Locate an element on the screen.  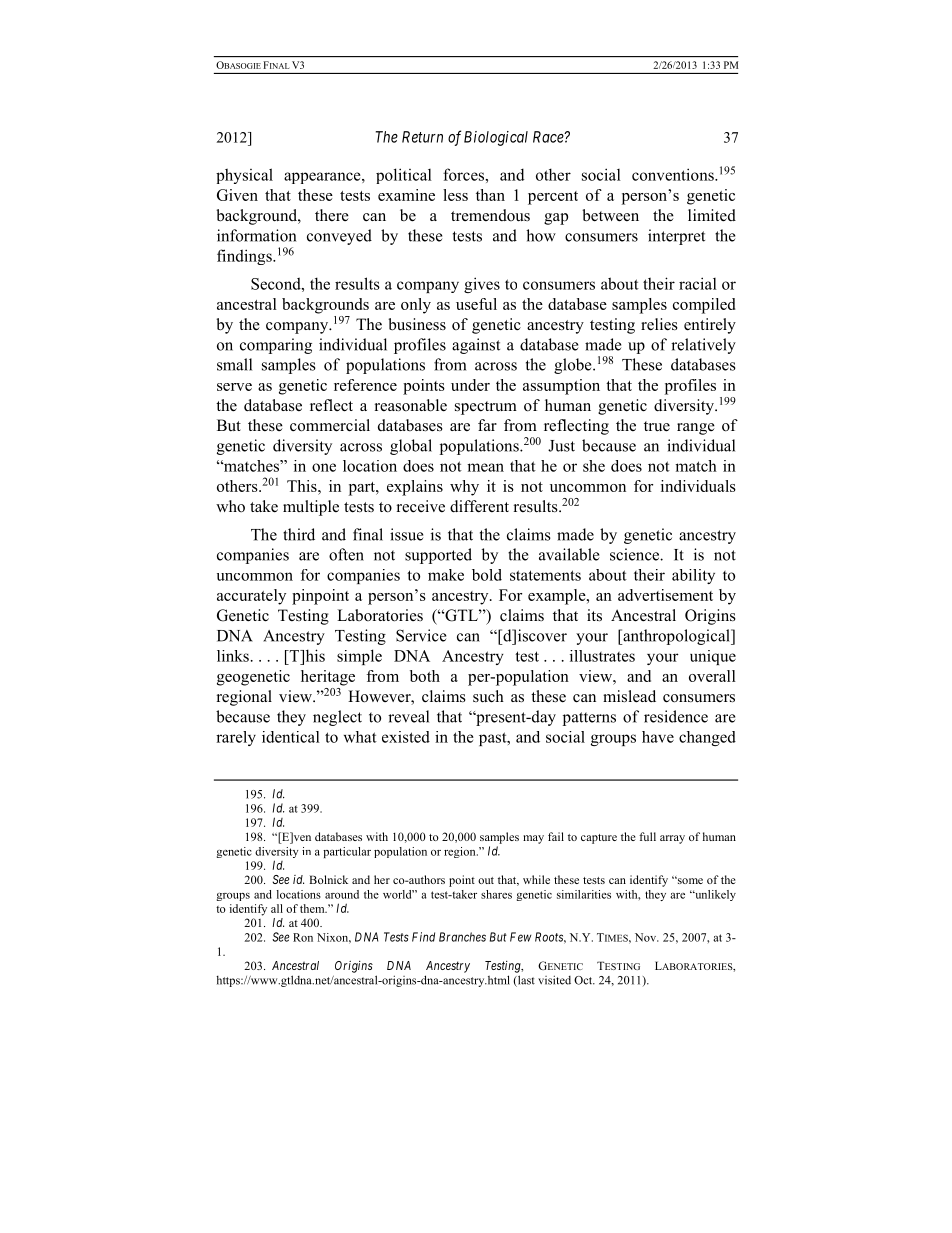
forces is located at coordinates (464, 174).
